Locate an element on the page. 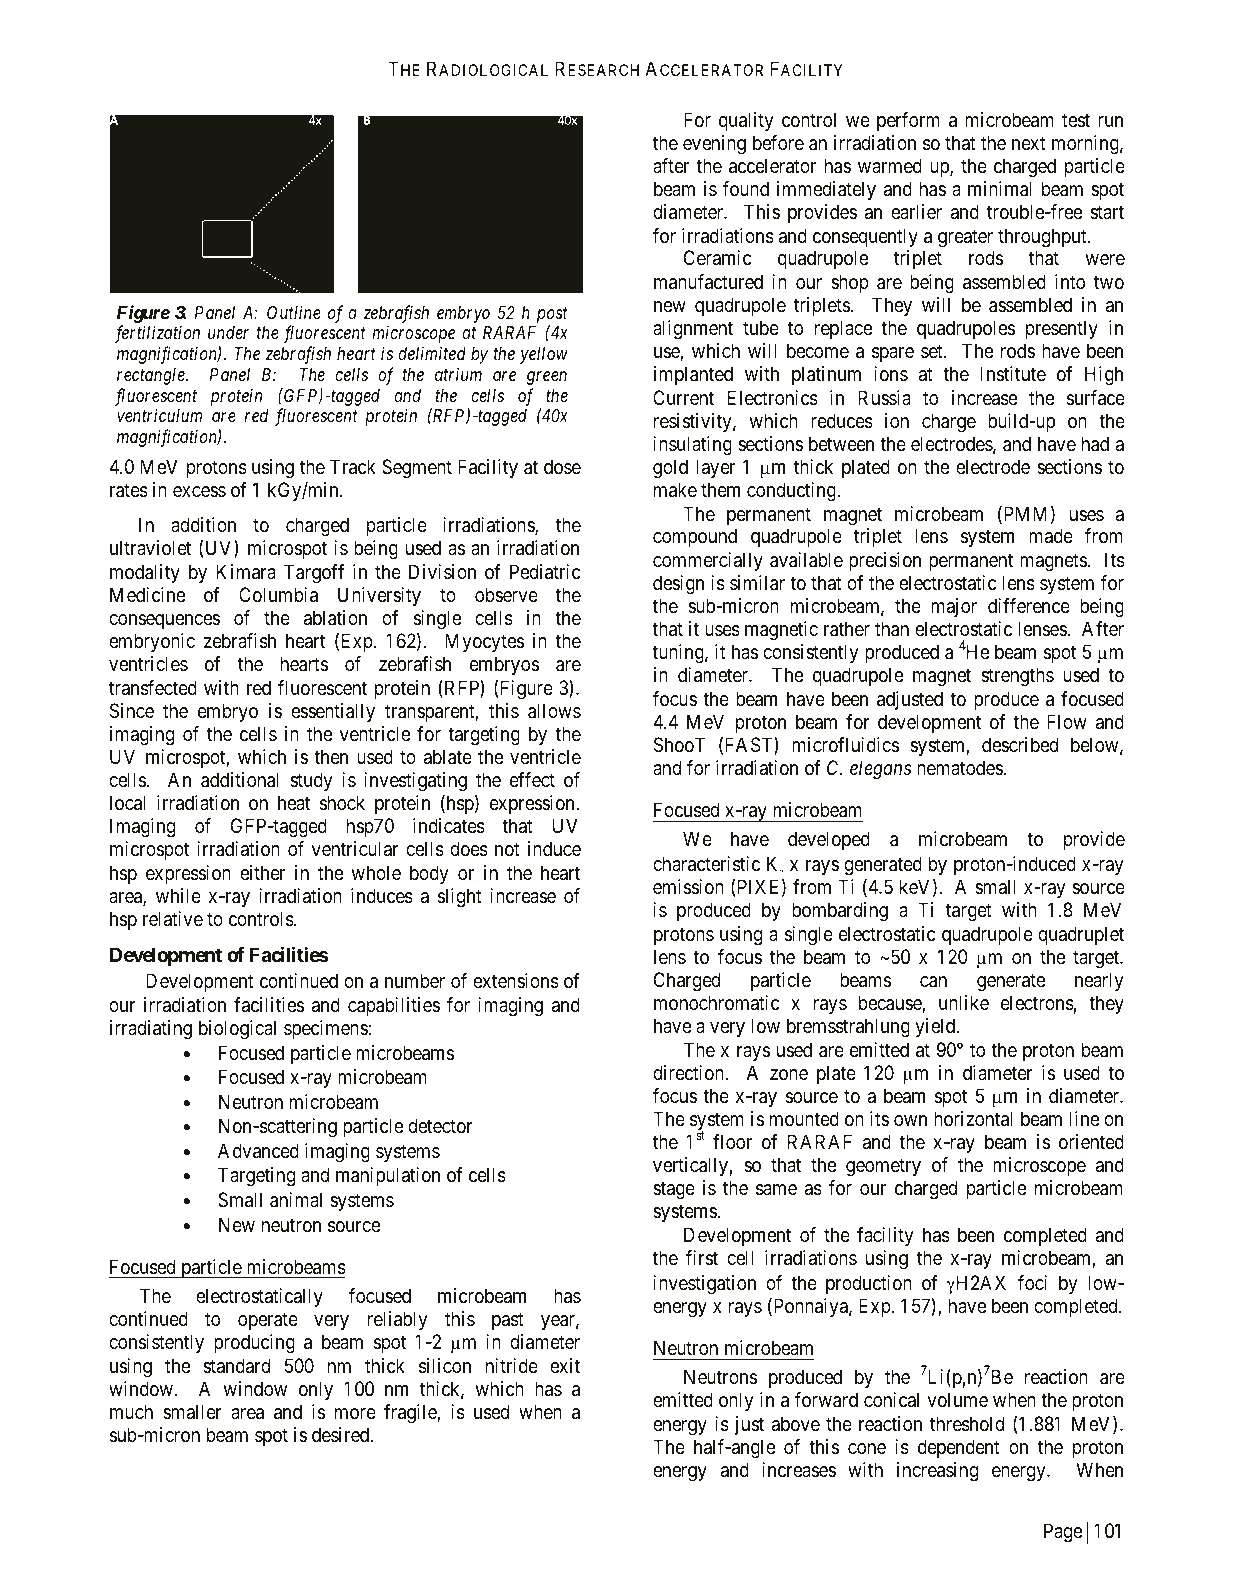  effect is located at coordinates (532, 780).
